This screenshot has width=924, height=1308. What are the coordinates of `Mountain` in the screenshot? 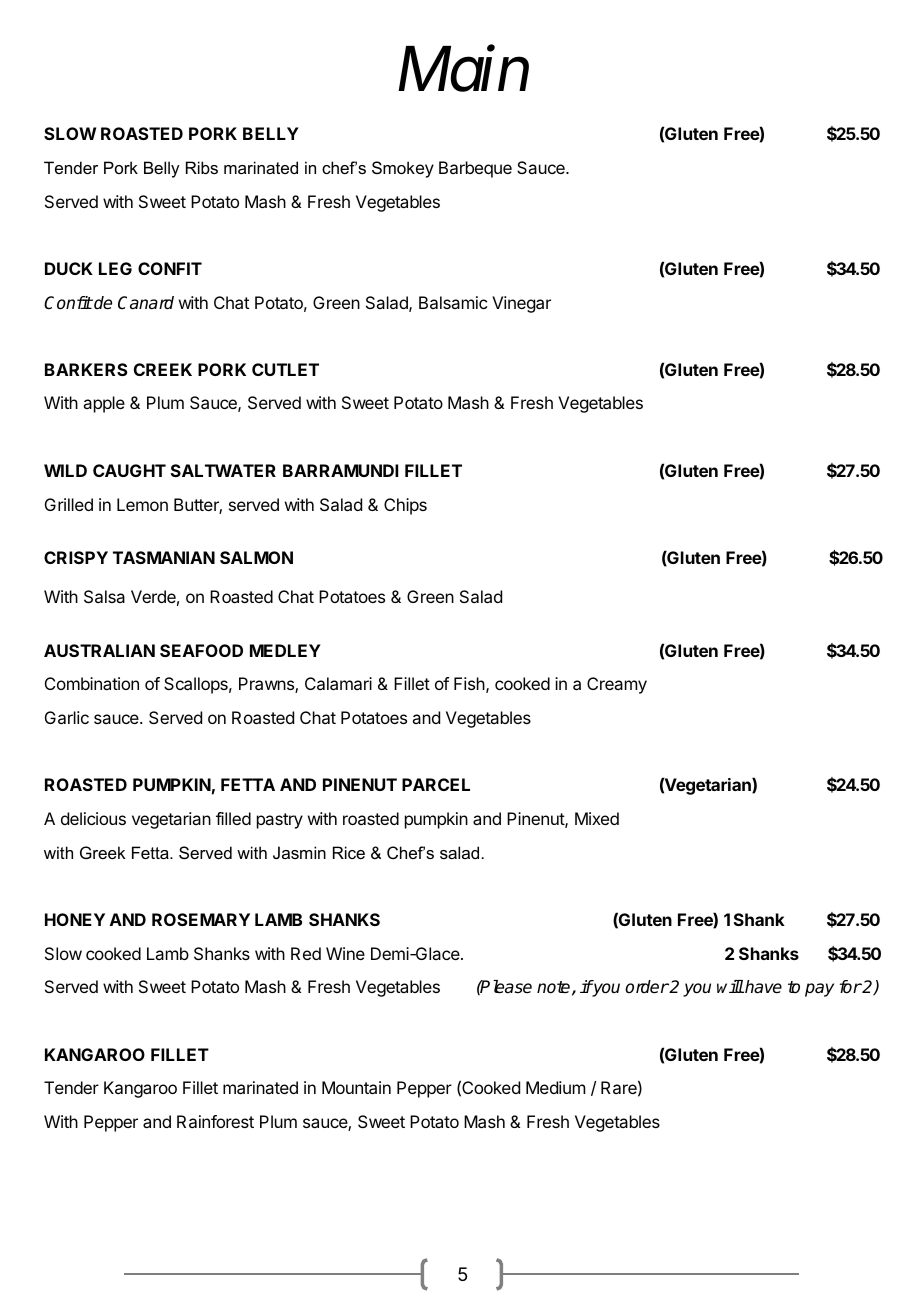 It's located at (356, 1087).
